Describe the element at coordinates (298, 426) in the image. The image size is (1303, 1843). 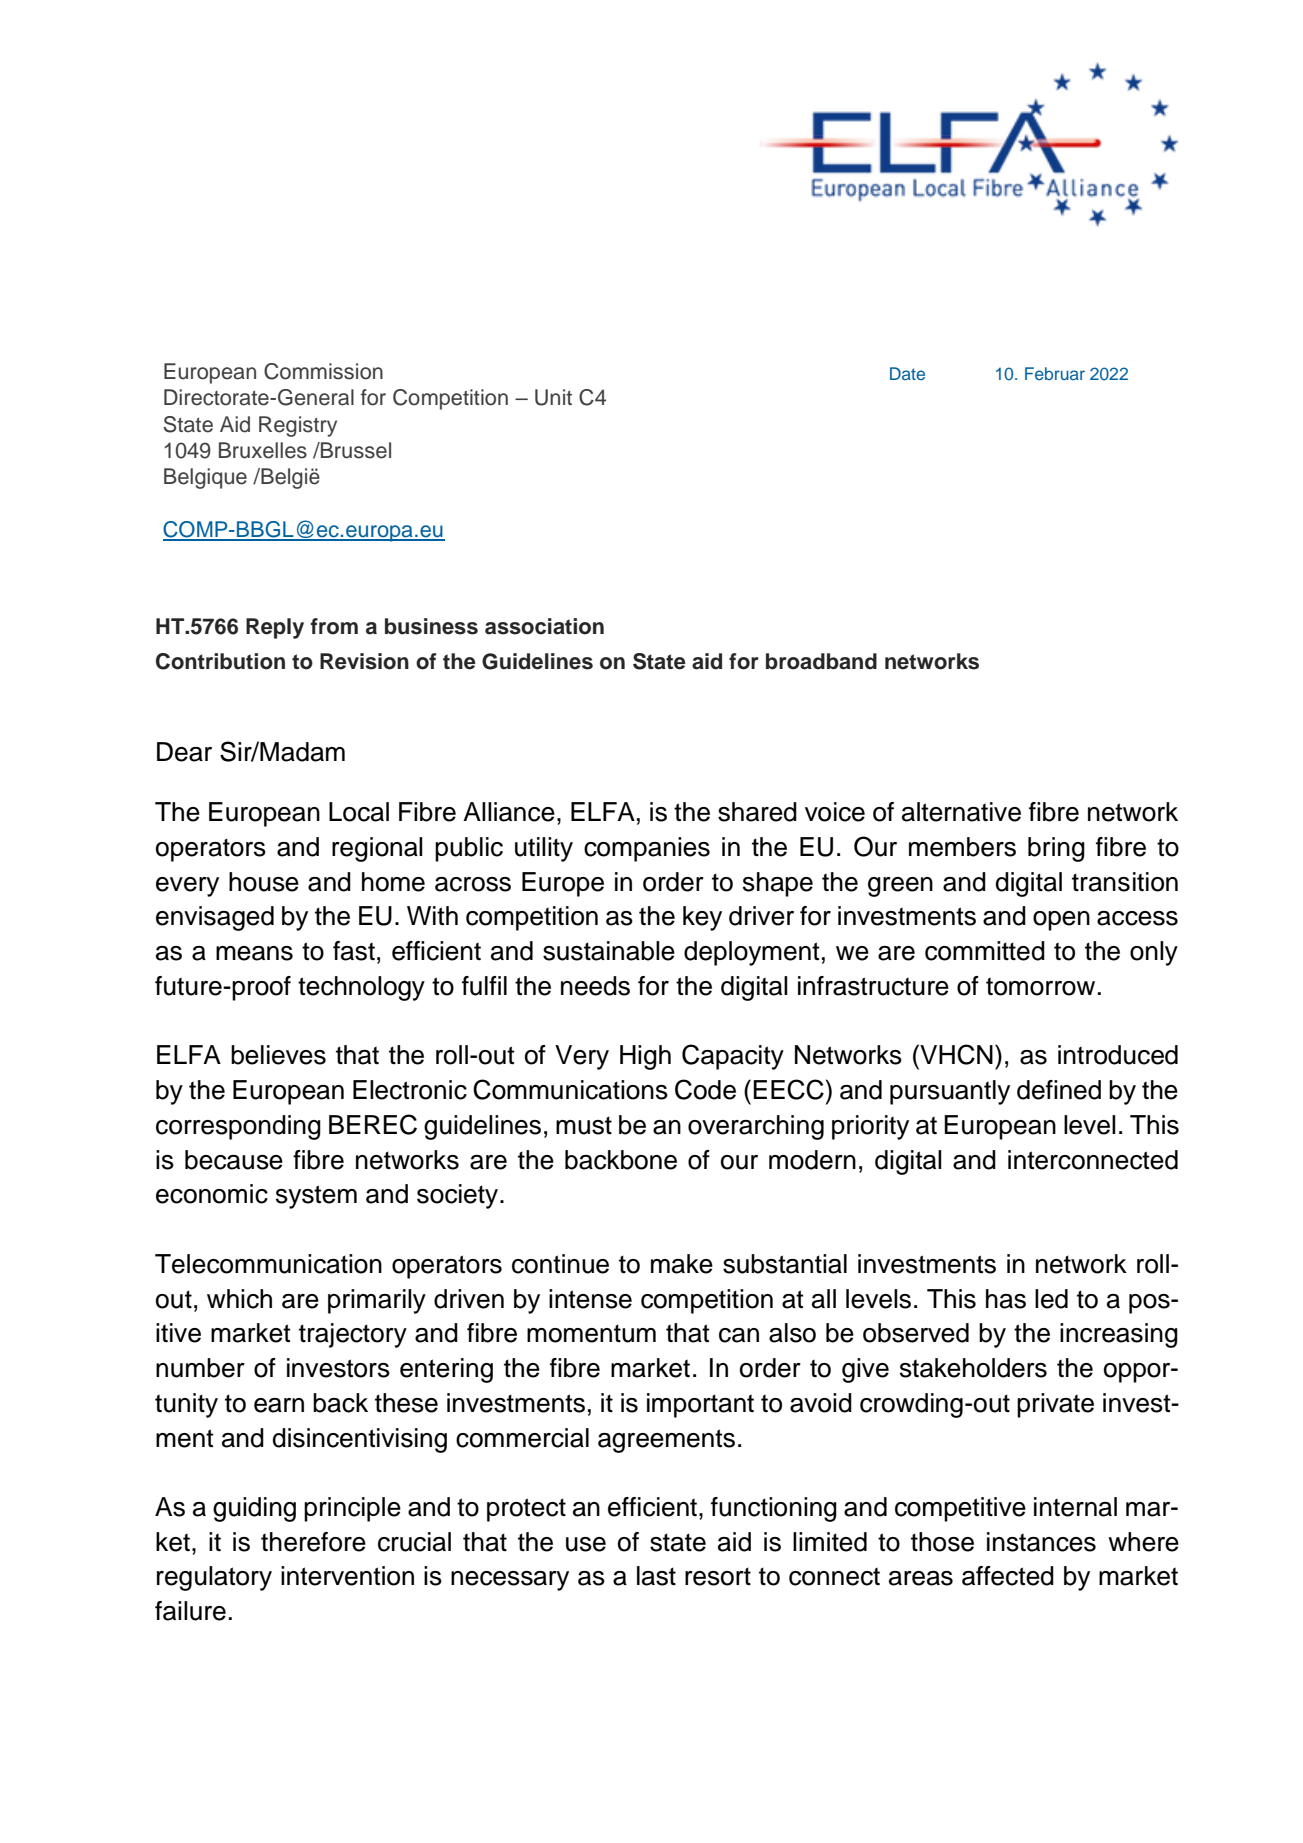
I see `Registry` at that location.
